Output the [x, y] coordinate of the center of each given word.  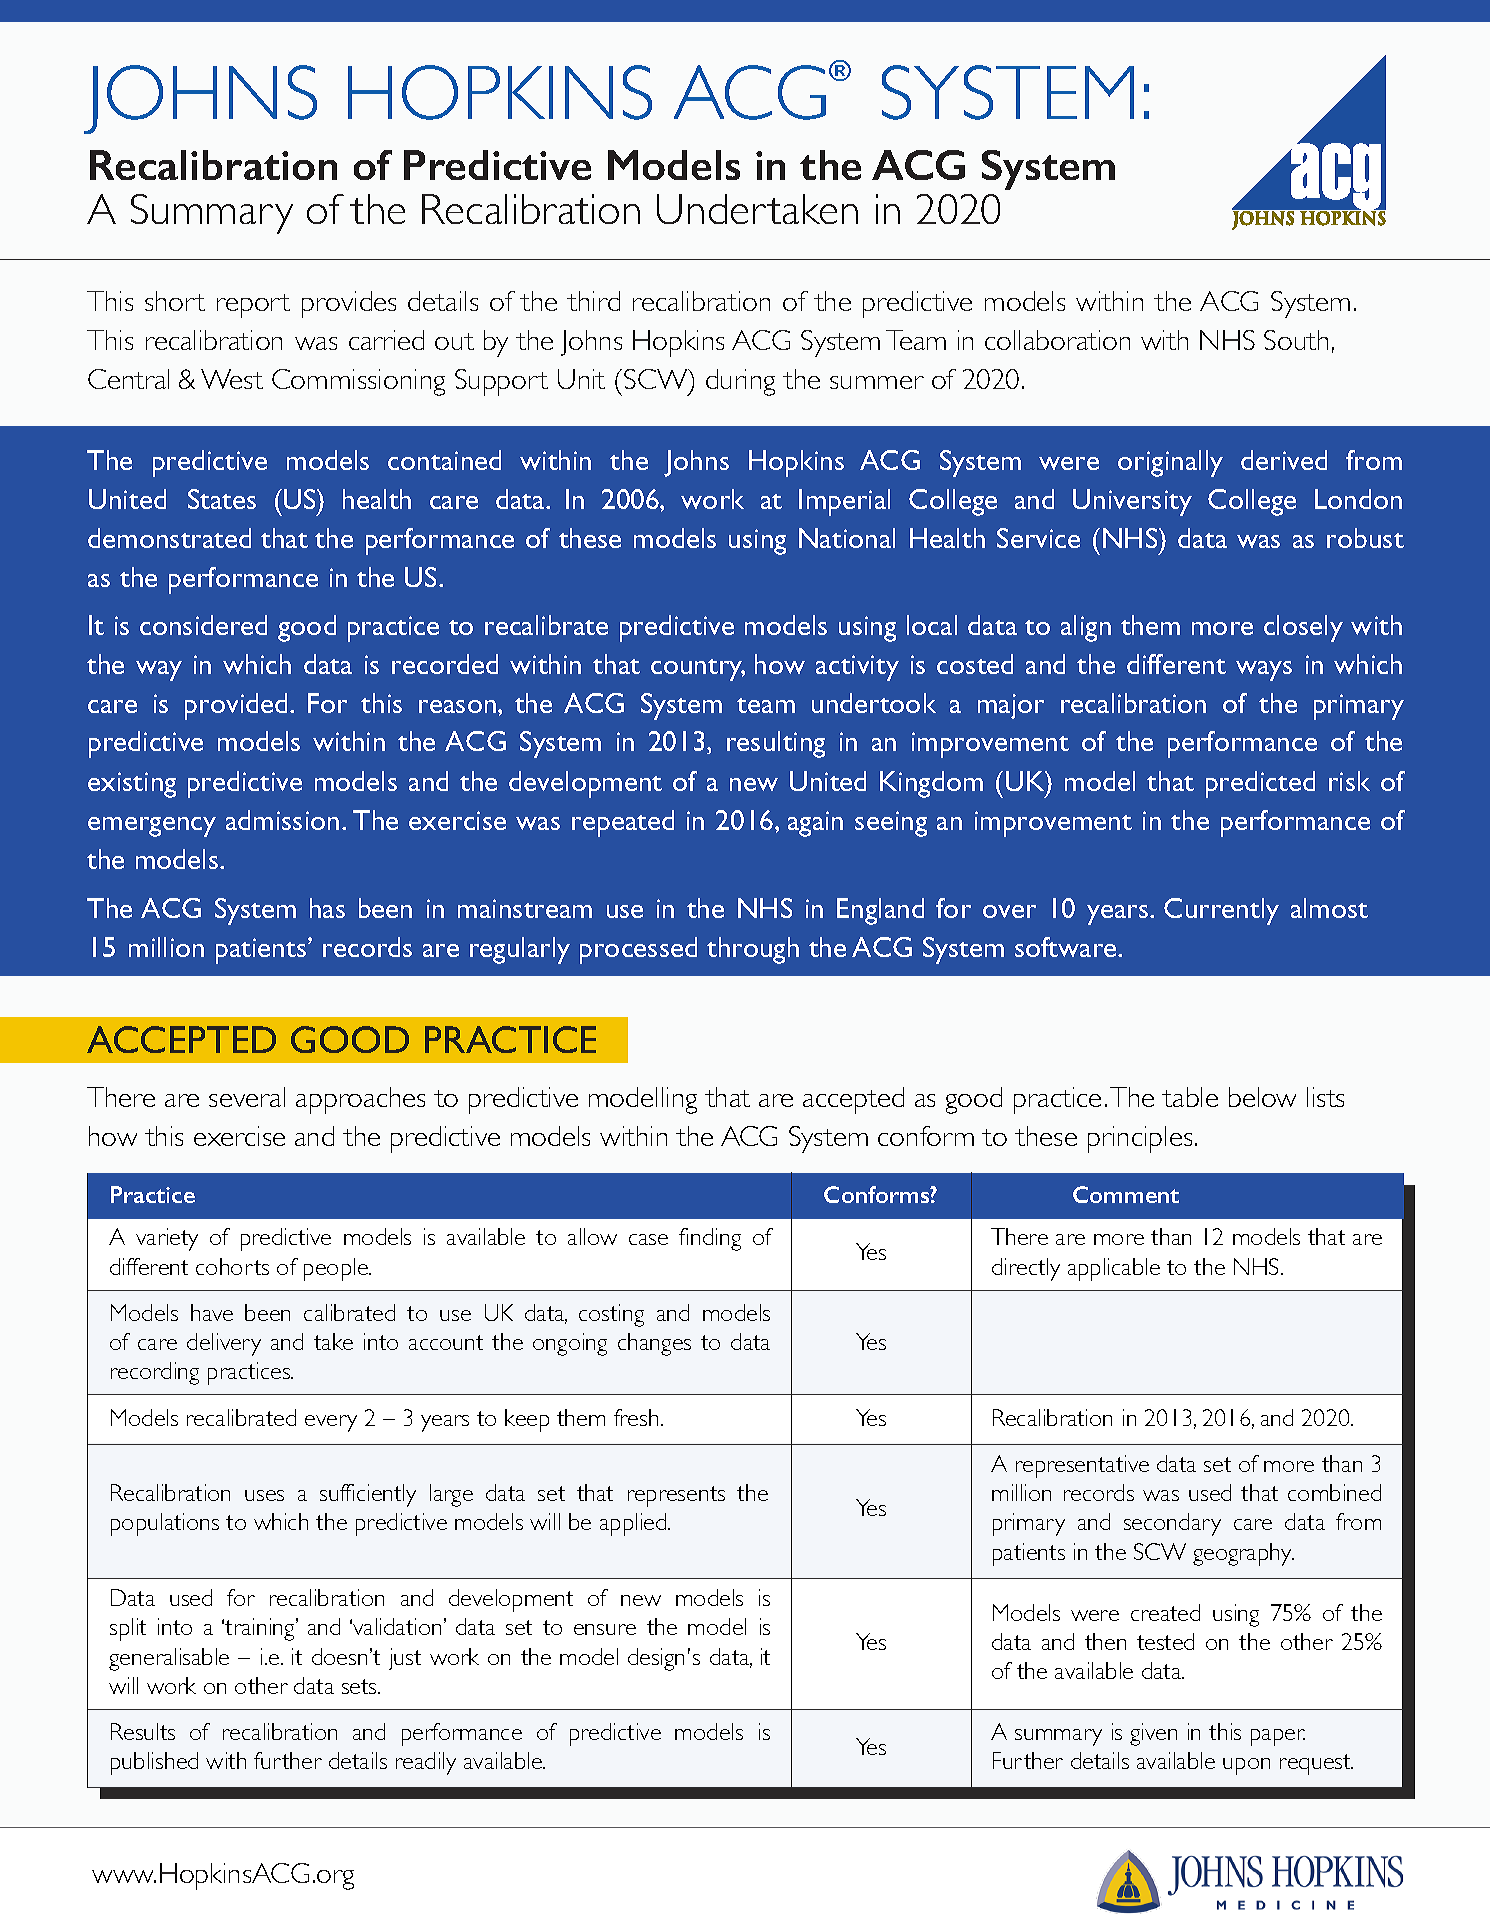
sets [360, 1686]
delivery [224, 1344]
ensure [605, 1629]
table [1190, 1097]
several [247, 1097]
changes [654, 1344]
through [753, 950]
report [253, 306]
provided [236, 706]
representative [1082, 1466]
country [698, 670]
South [1296, 340]
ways [1264, 671]
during [740, 382]
